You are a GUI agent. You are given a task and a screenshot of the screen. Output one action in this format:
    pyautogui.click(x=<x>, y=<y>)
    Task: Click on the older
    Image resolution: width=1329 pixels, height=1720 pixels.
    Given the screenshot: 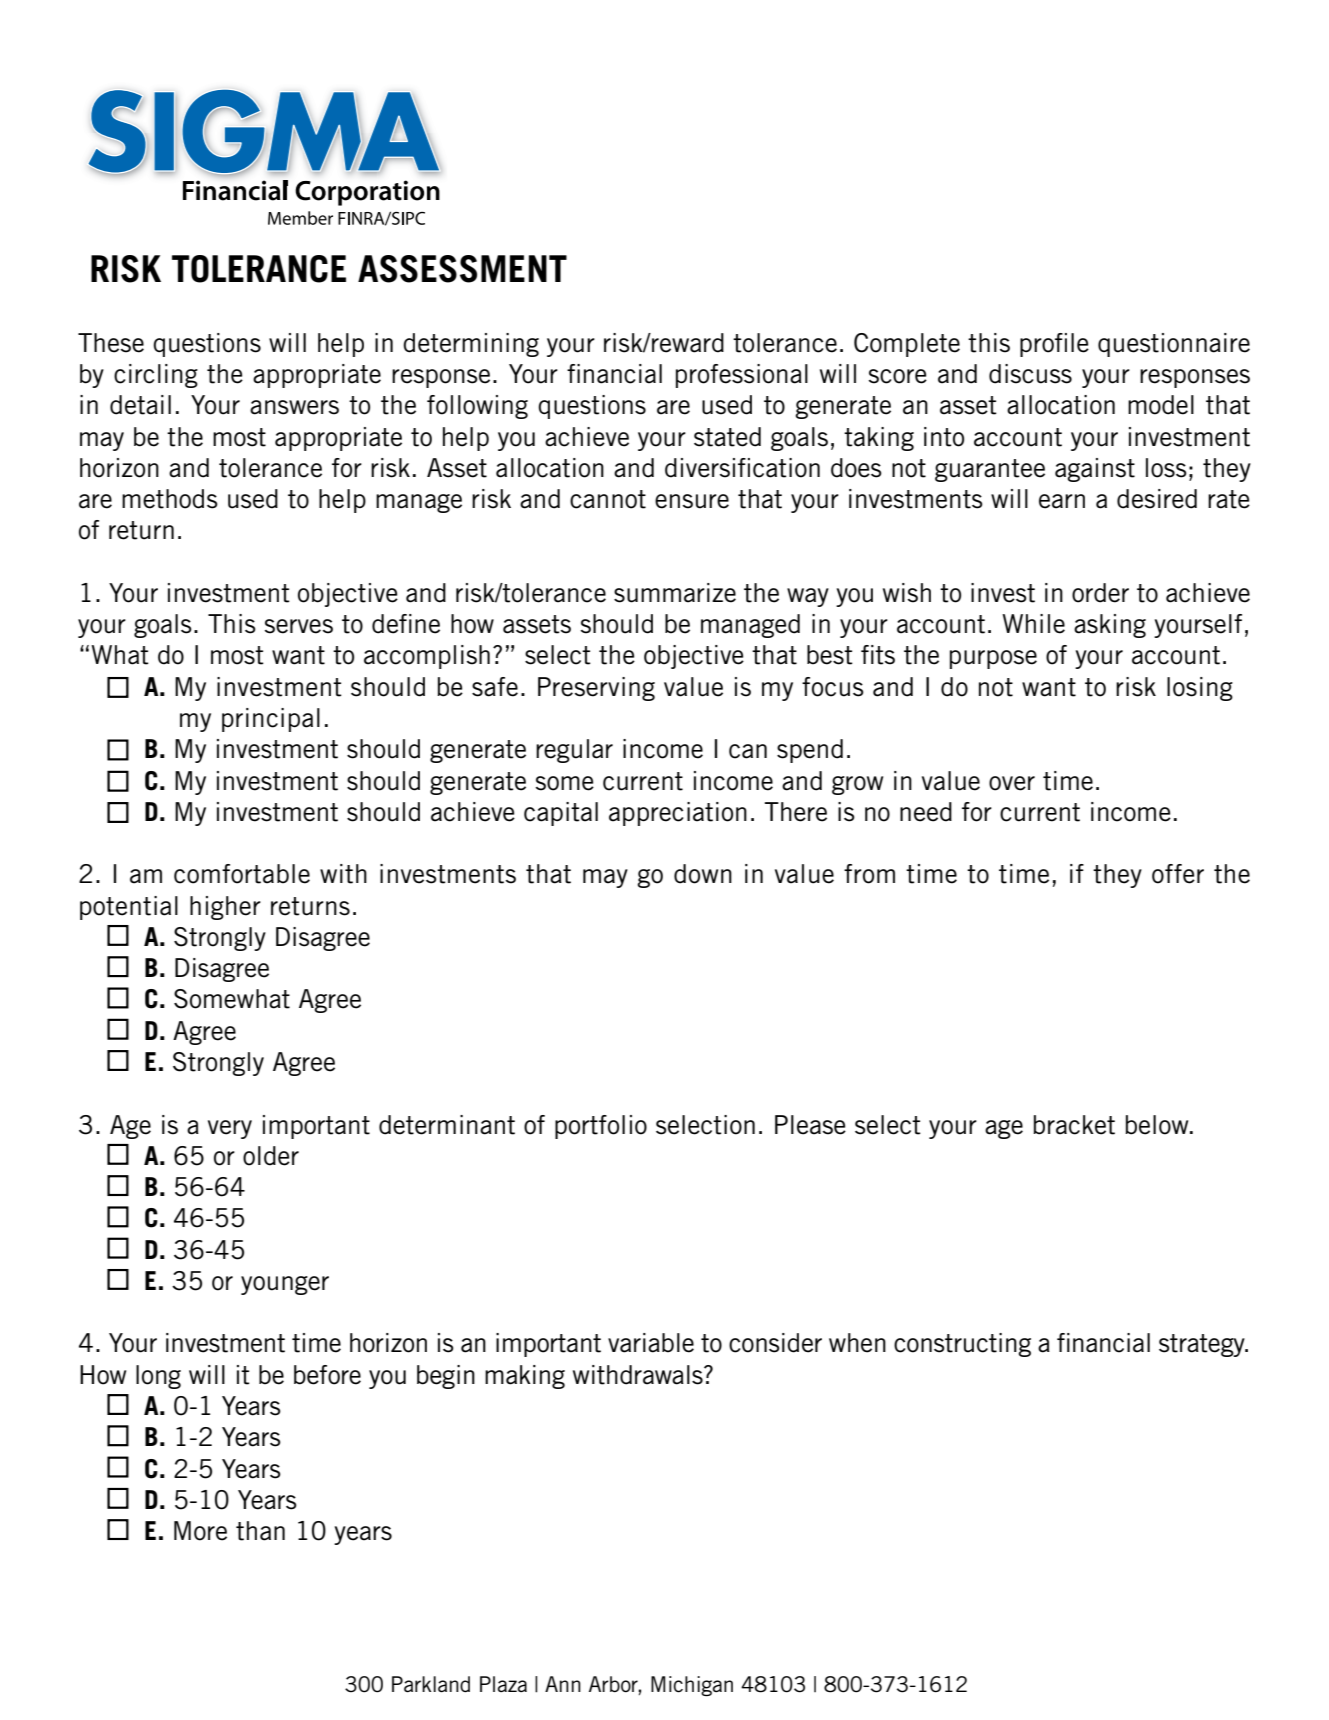 What is the action you would take?
    pyautogui.click(x=271, y=1156)
